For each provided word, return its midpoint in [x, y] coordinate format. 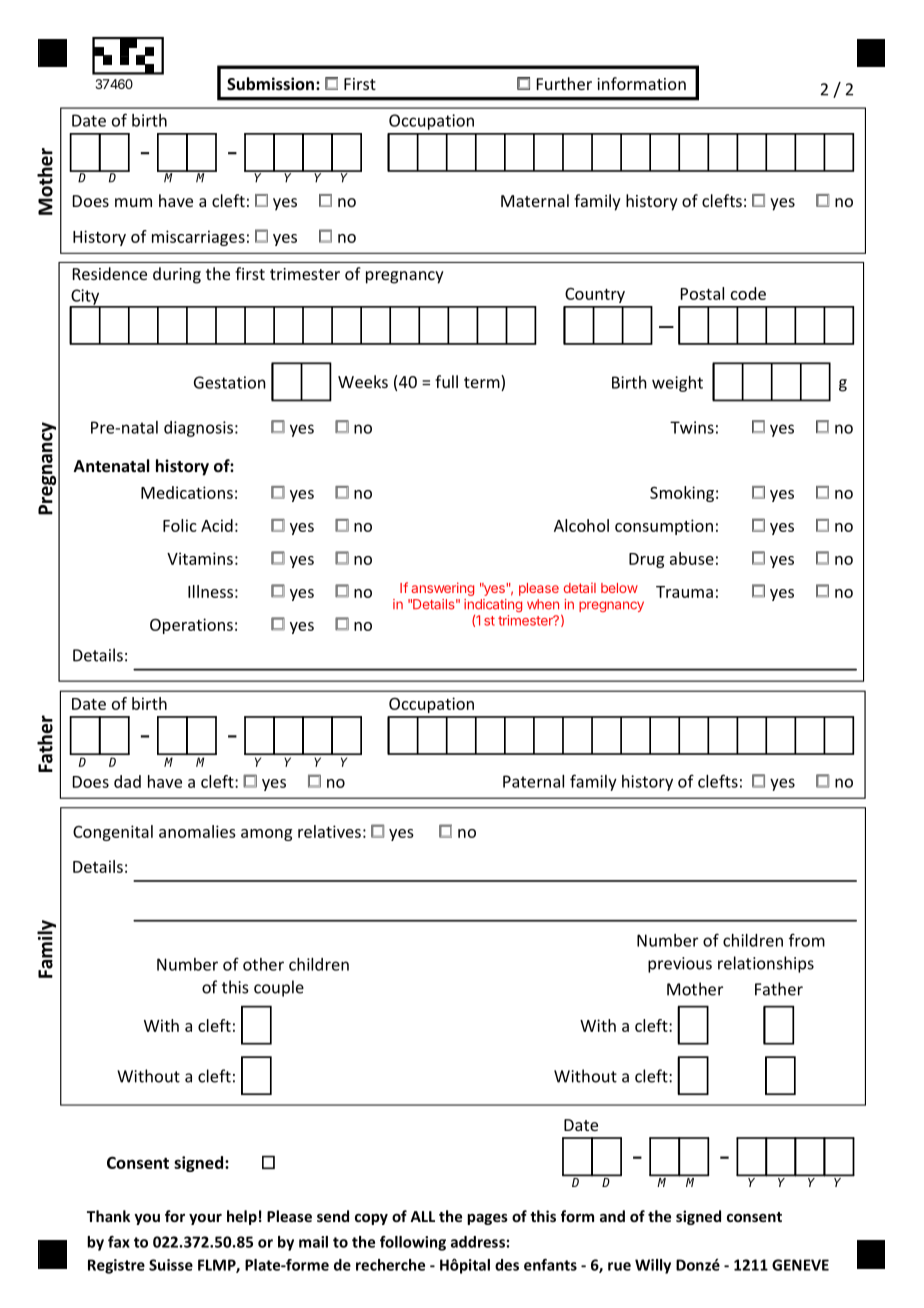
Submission [272, 83]
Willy [653, 1266]
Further [564, 83]
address [478, 1242]
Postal [702, 293]
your [205, 1219]
